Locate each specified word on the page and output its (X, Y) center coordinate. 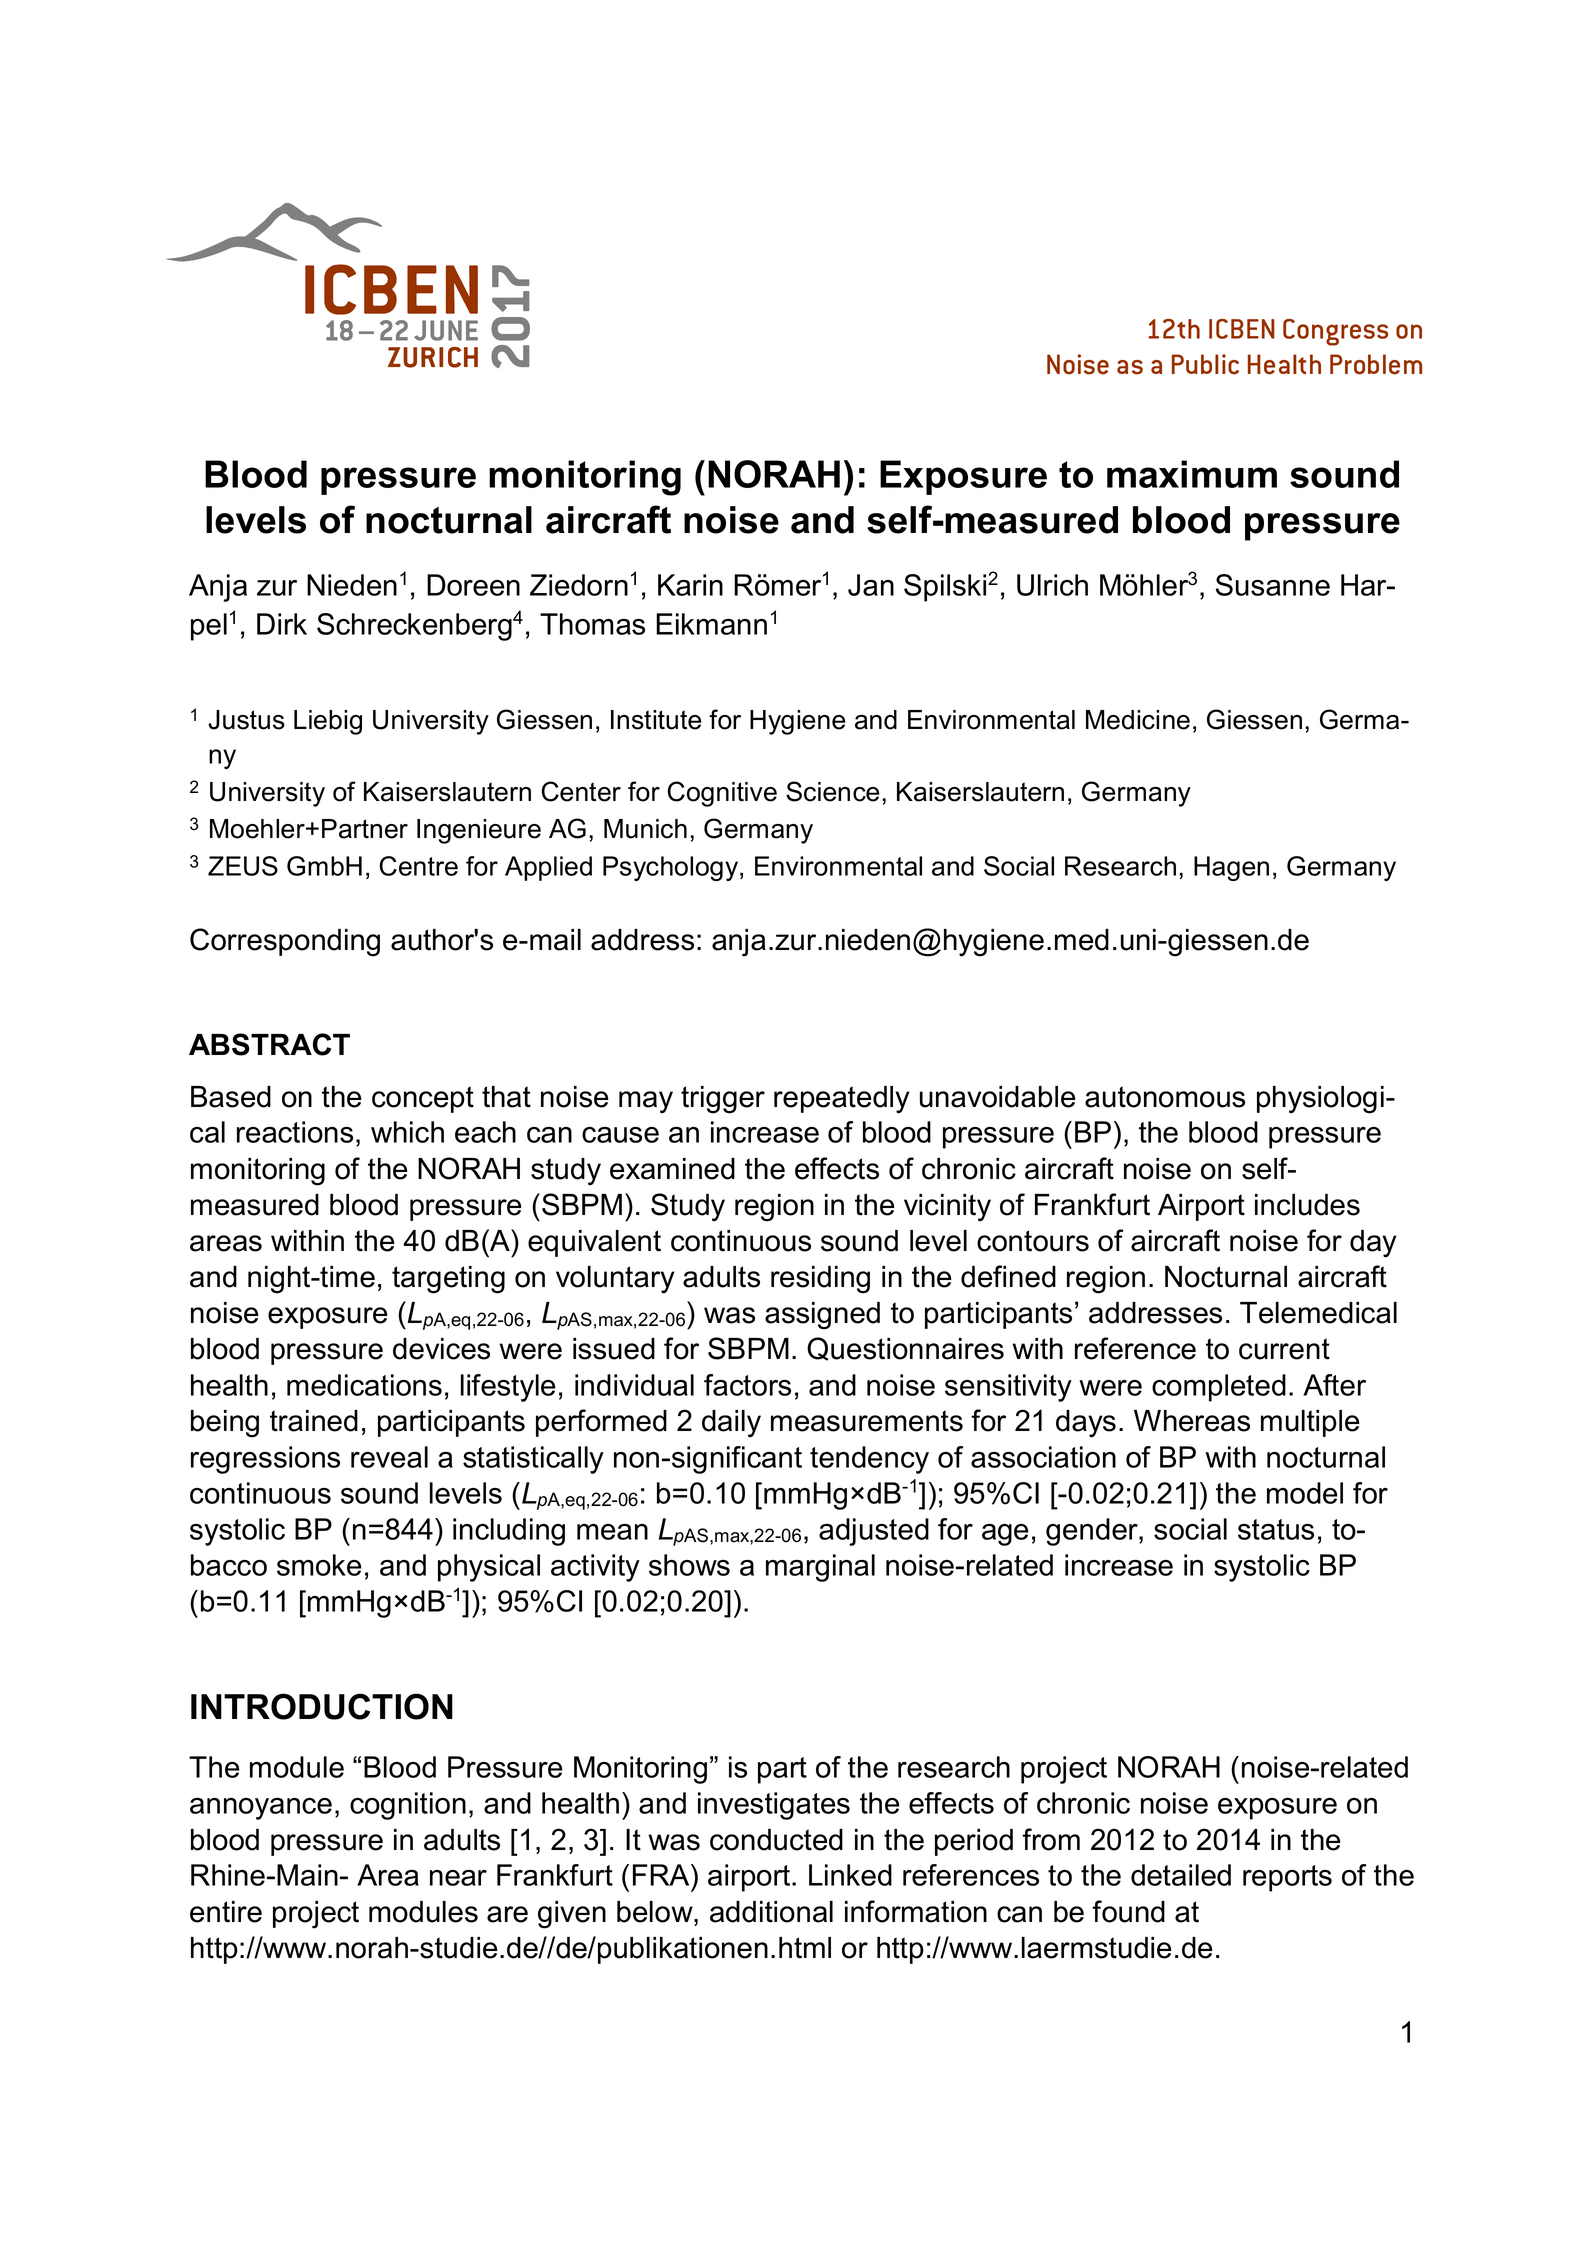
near (458, 1878)
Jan (871, 585)
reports (1287, 1878)
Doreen (473, 585)
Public (1205, 364)
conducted (776, 1840)
